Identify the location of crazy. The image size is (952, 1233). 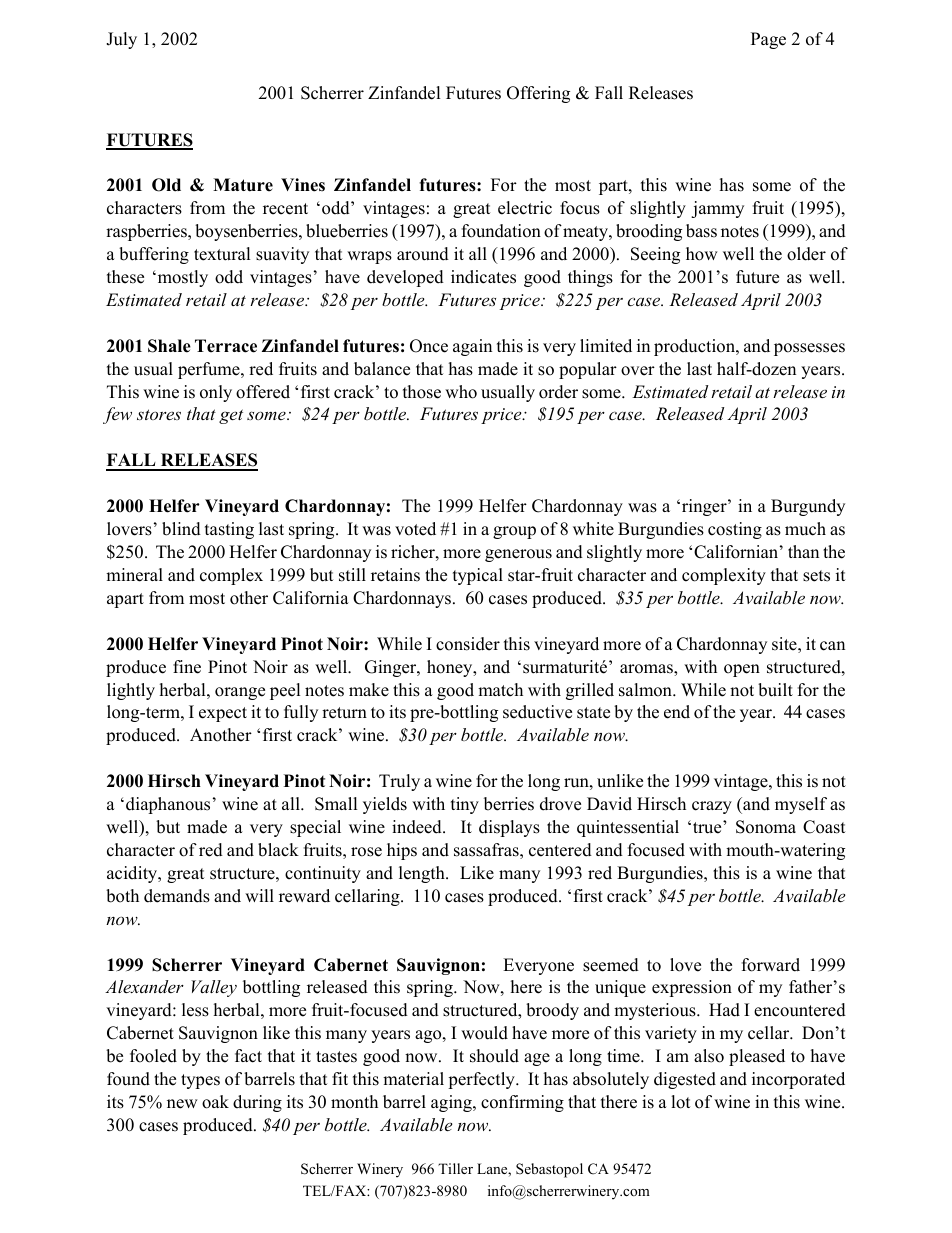
(712, 807).
